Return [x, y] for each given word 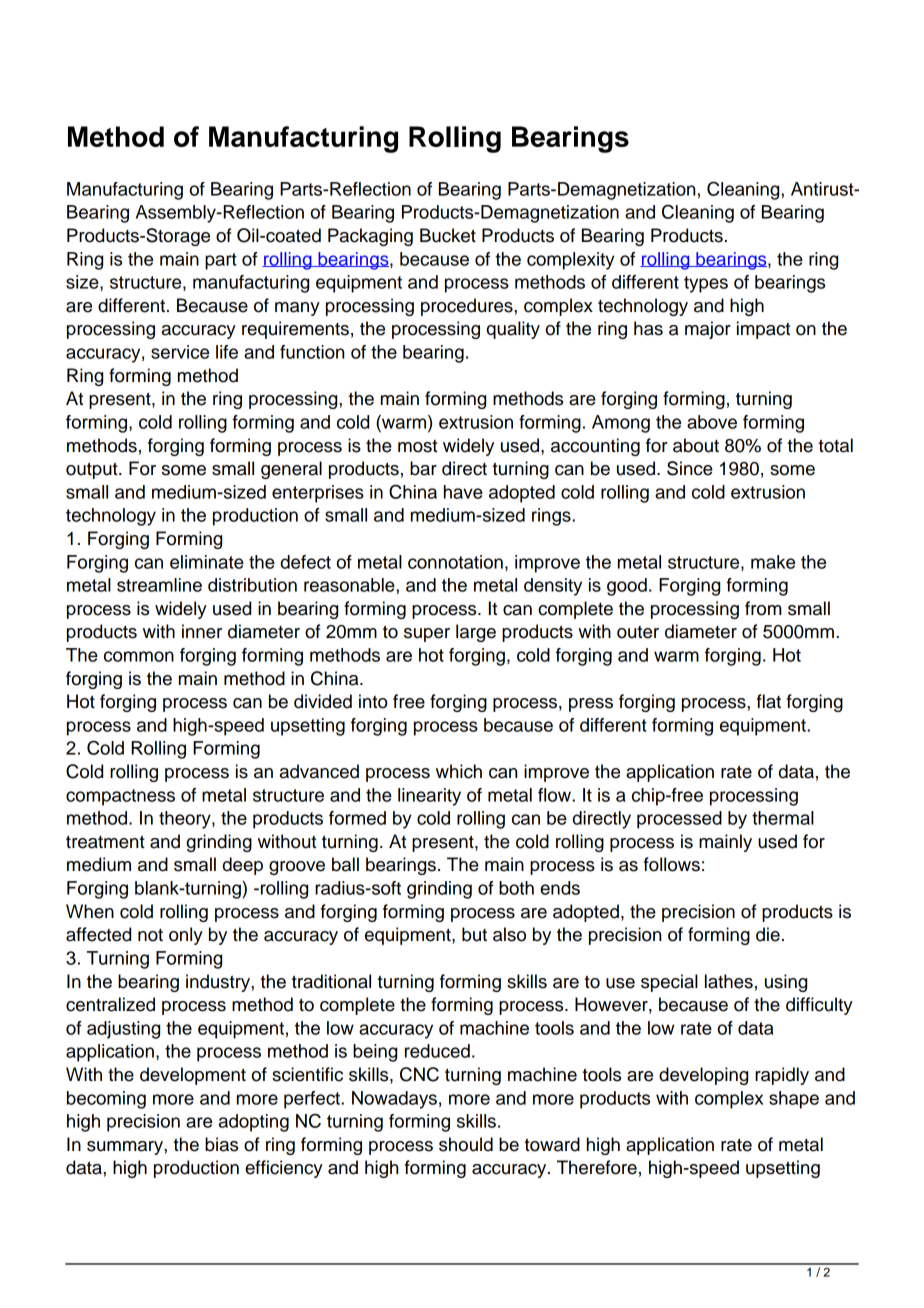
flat [769, 701]
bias [221, 1144]
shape [794, 1100]
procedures [468, 307]
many [297, 309]
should [466, 1144]
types [706, 284]
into [373, 701]
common [139, 656]
